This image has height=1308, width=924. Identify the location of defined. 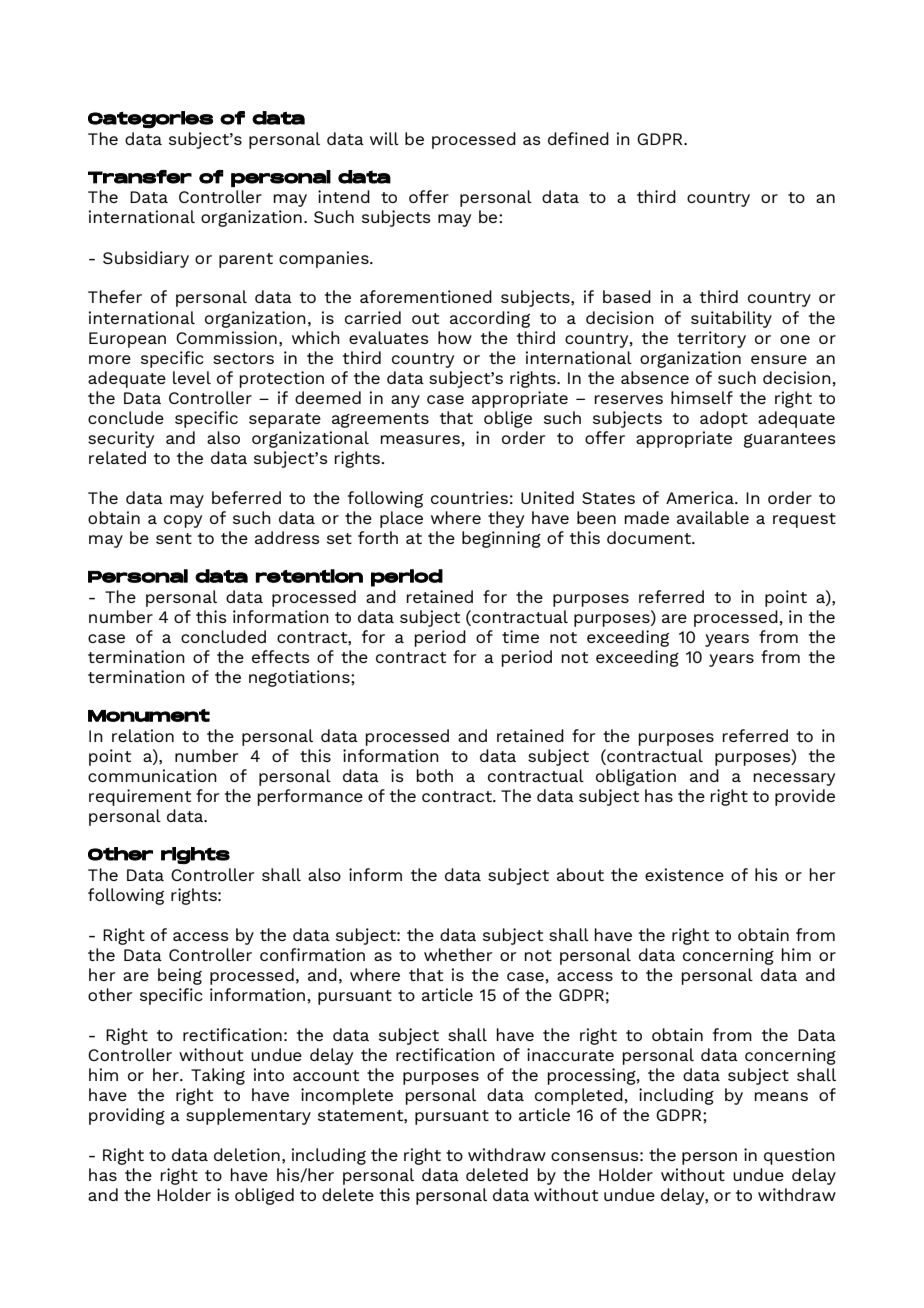
(578, 138).
